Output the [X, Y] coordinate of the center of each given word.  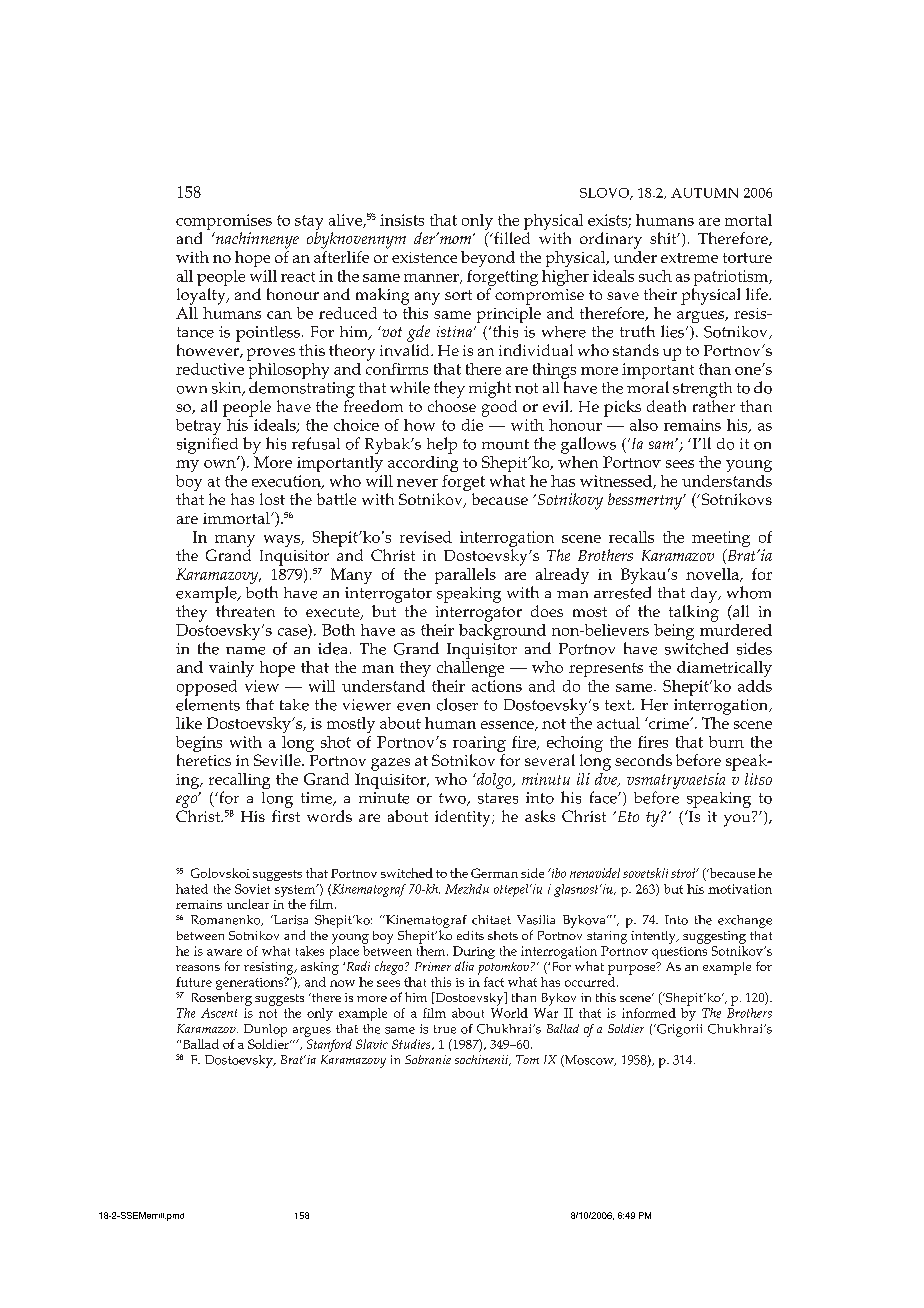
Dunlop [265, 1030]
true [445, 1029]
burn [726, 742]
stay [309, 224]
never [417, 483]
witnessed [617, 482]
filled [511, 238]
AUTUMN [704, 193]
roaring [479, 745]
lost [272, 499]
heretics [204, 760]
